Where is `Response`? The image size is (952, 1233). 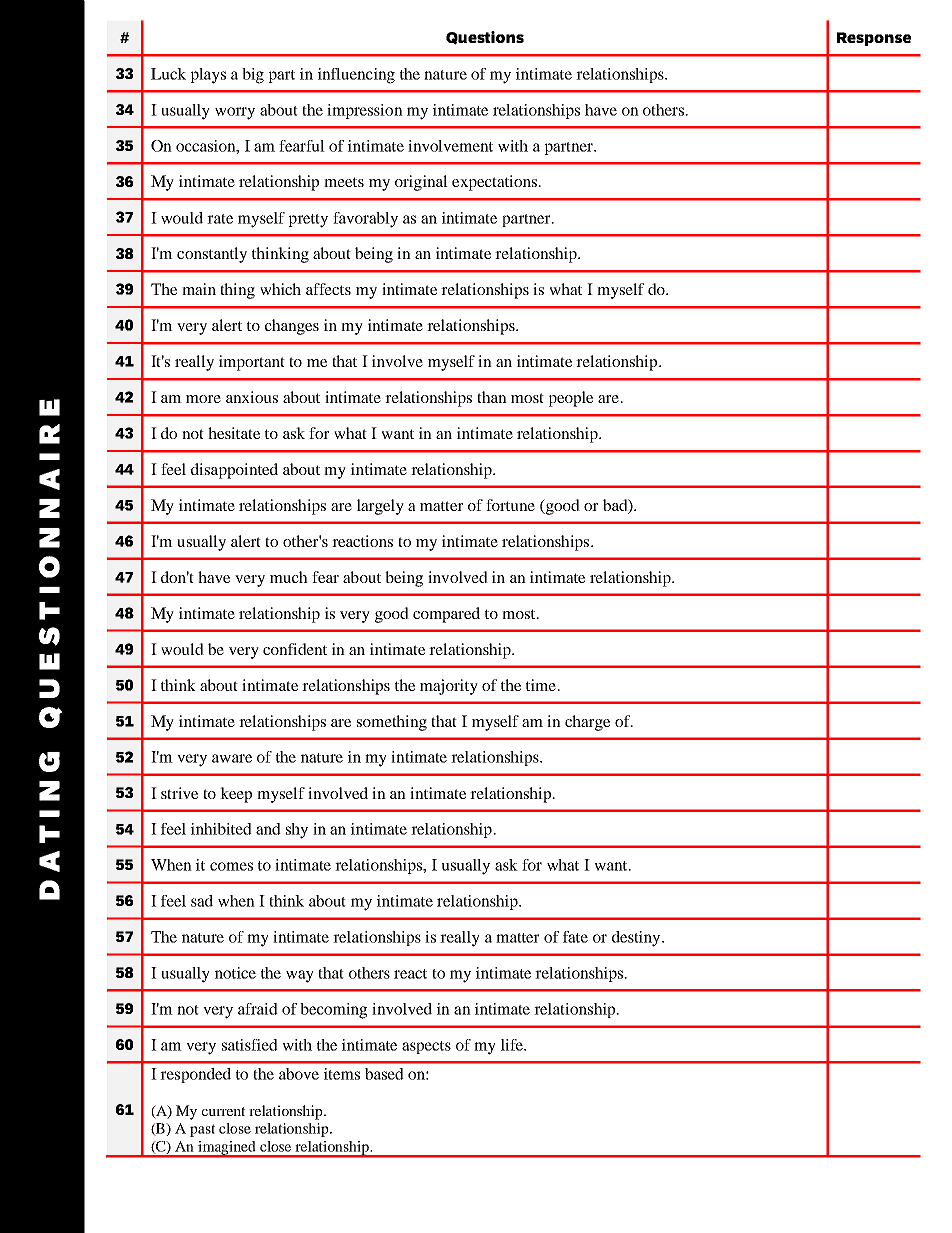
Response is located at coordinates (874, 39).
